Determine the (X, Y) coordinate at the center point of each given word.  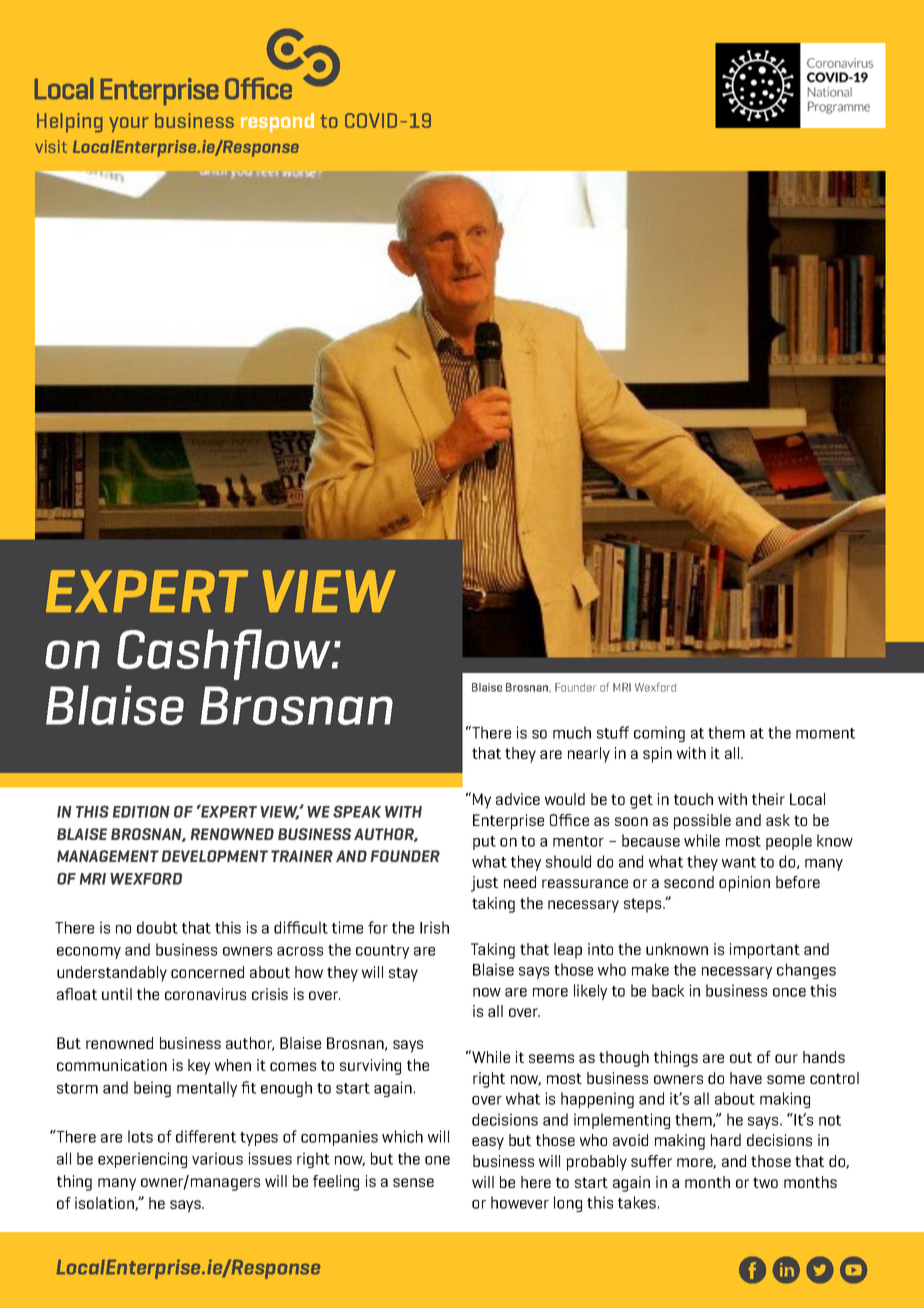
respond (277, 122)
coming (659, 734)
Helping (70, 122)
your (129, 125)
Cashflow (225, 654)
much (572, 732)
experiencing (142, 1160)
